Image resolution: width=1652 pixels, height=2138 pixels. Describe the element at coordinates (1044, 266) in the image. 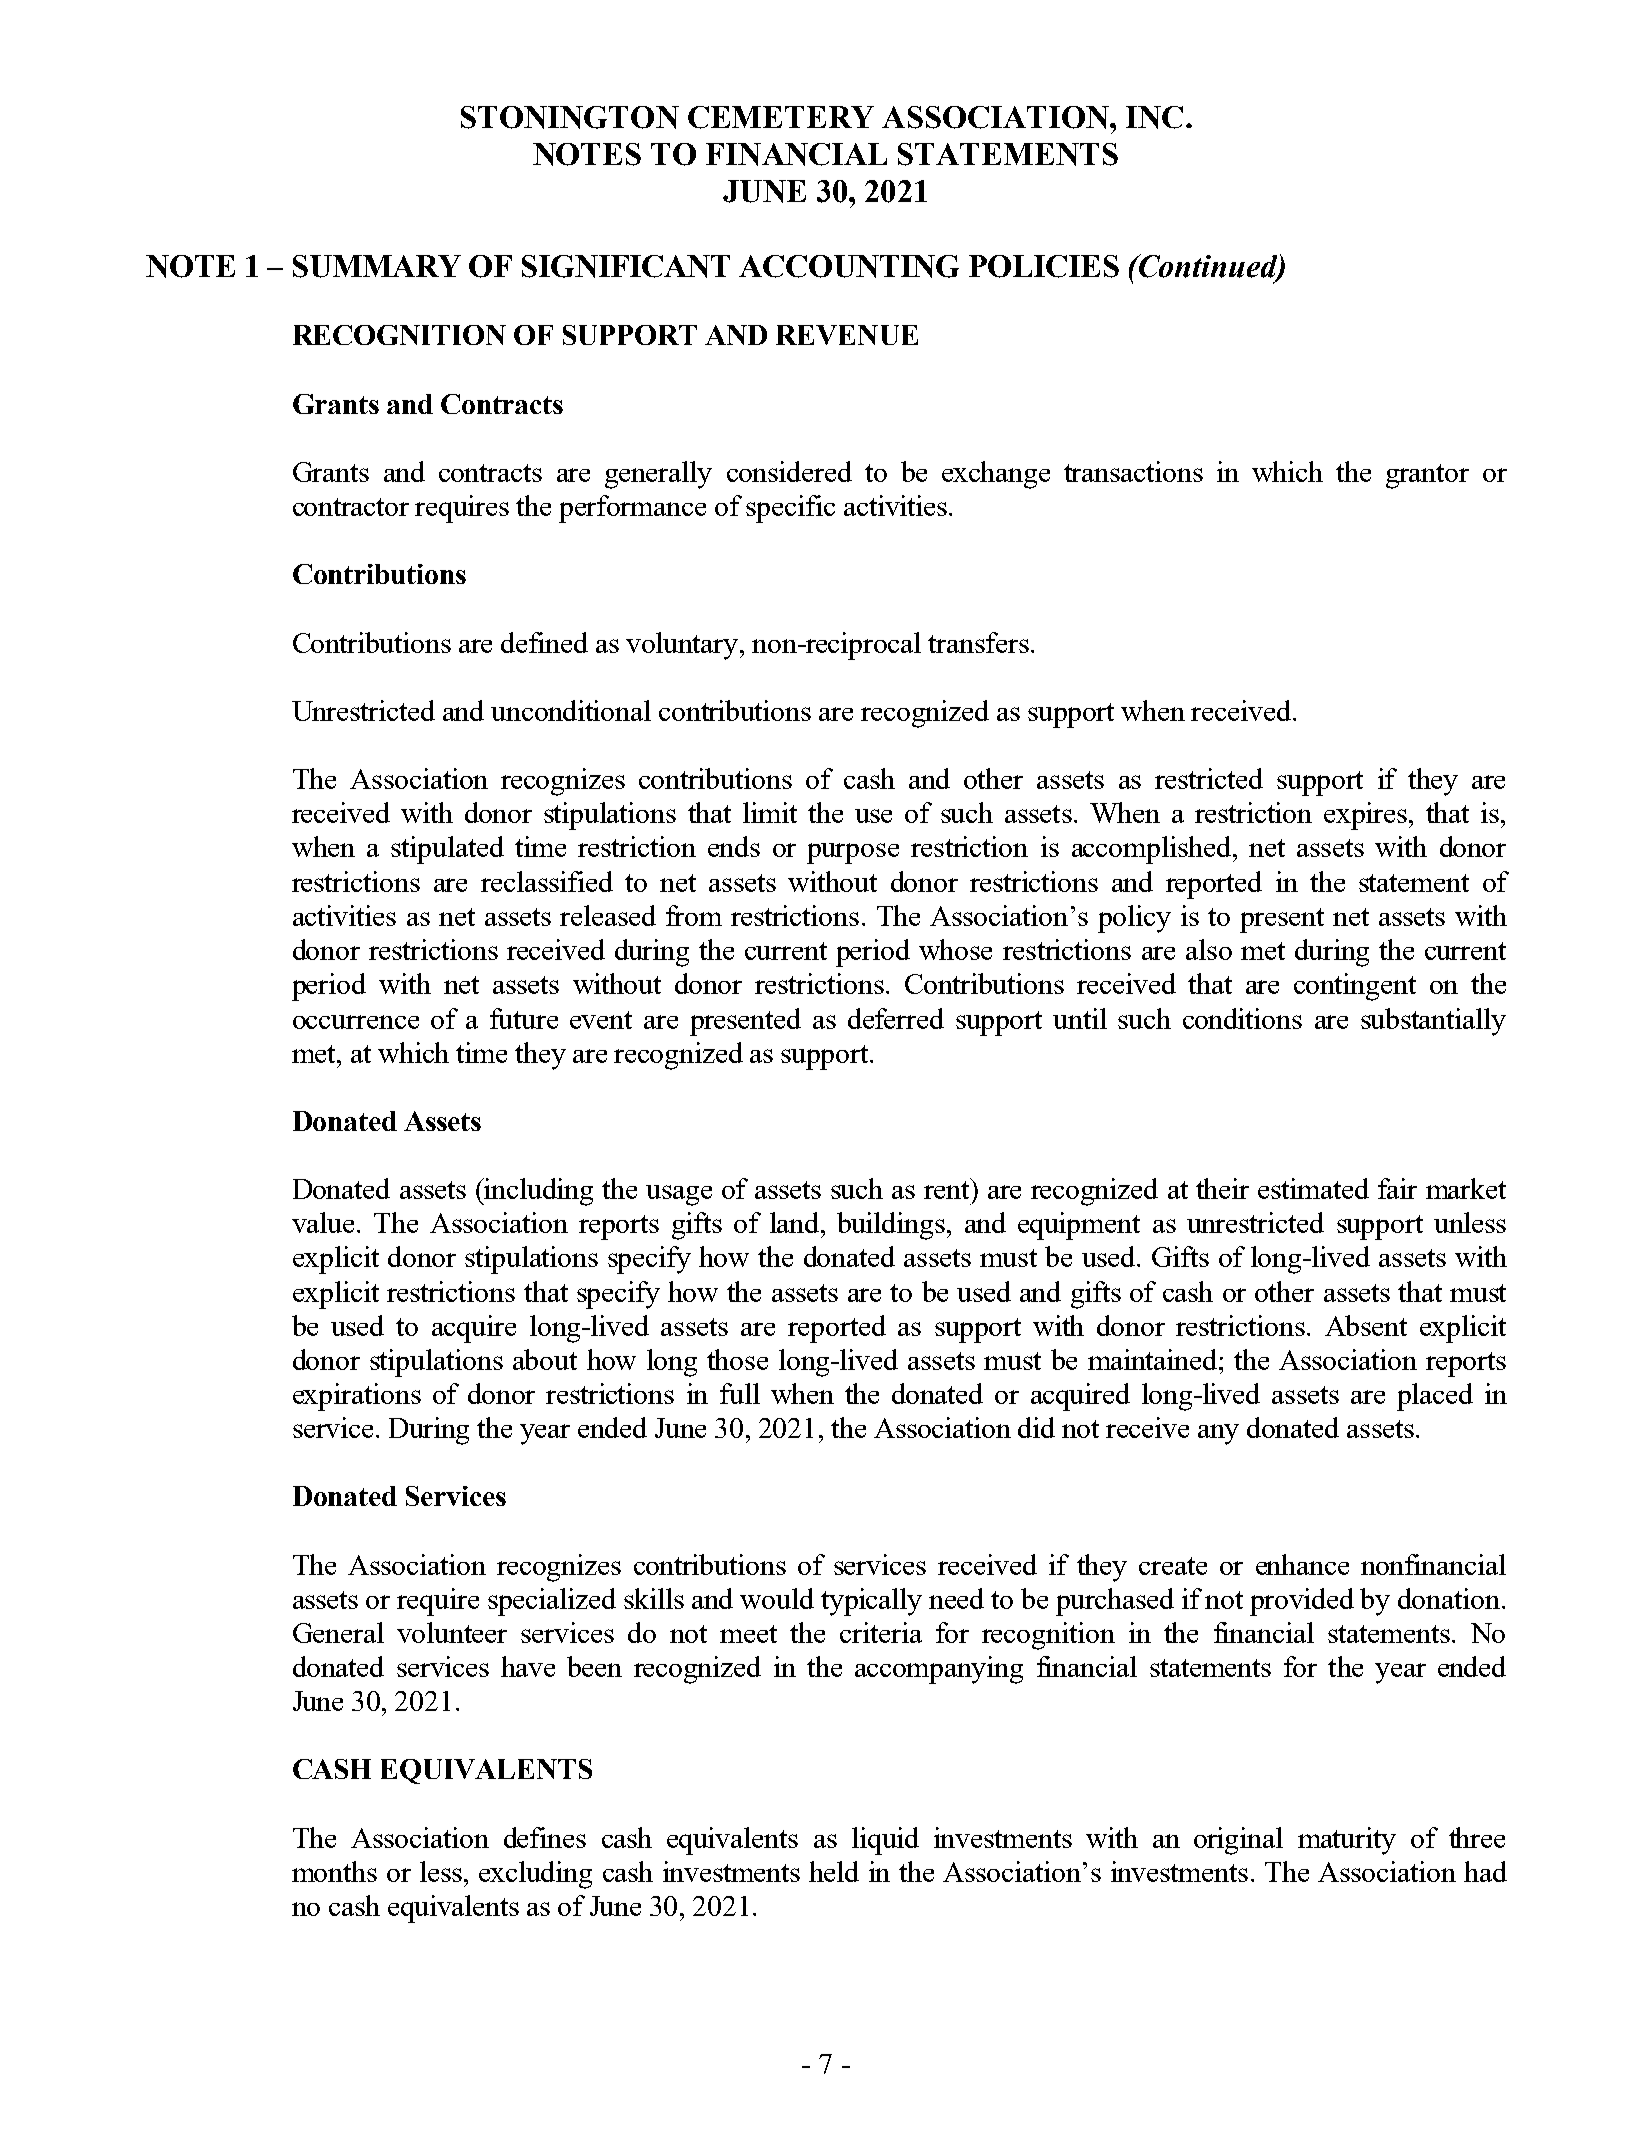

I see `POLICIES` at that location.
